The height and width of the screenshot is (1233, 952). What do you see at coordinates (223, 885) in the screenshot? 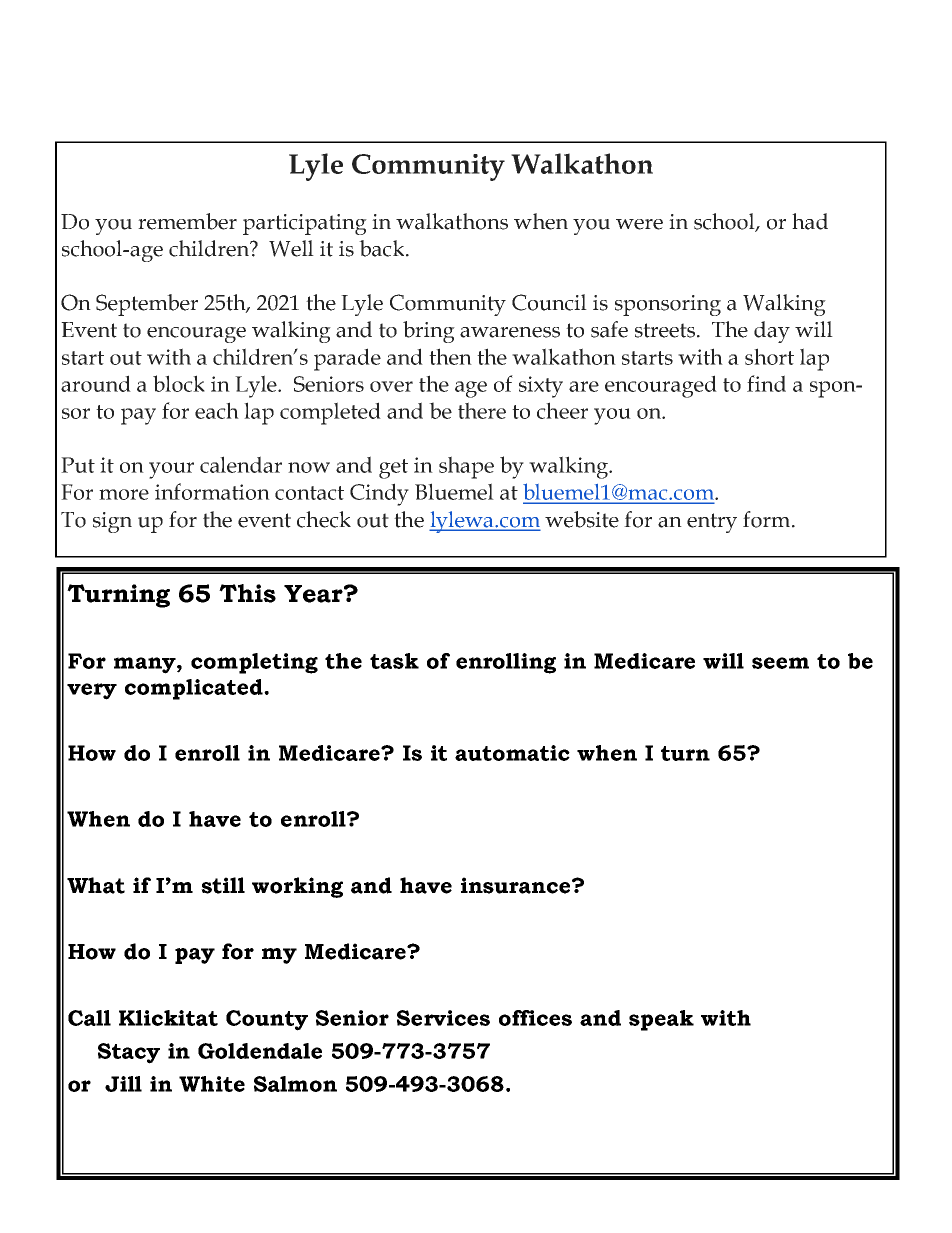
I see `still` at bounding box center [223, 885].
